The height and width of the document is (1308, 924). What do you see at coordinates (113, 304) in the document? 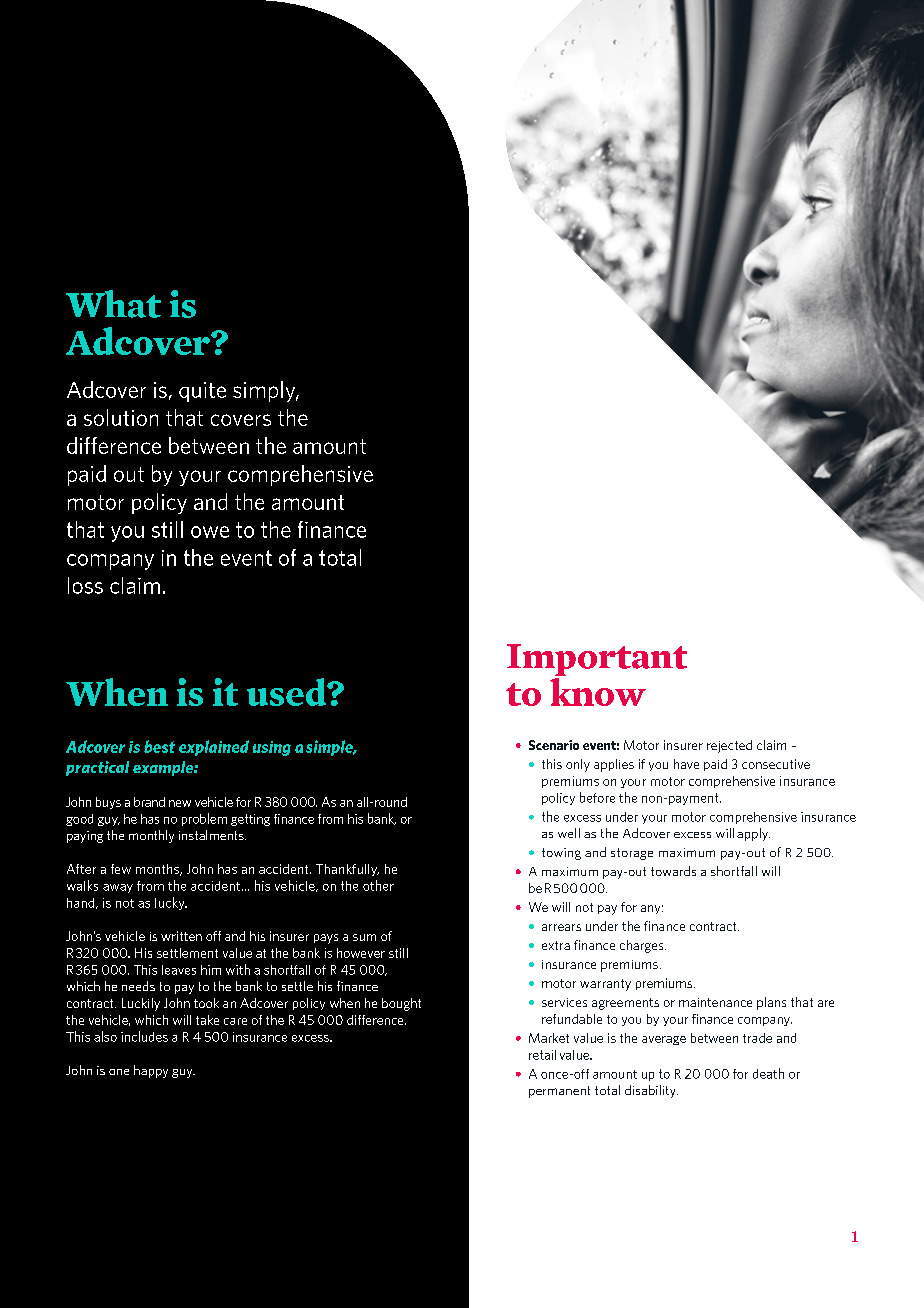
I see `What` at bounding box center [113, 304].
